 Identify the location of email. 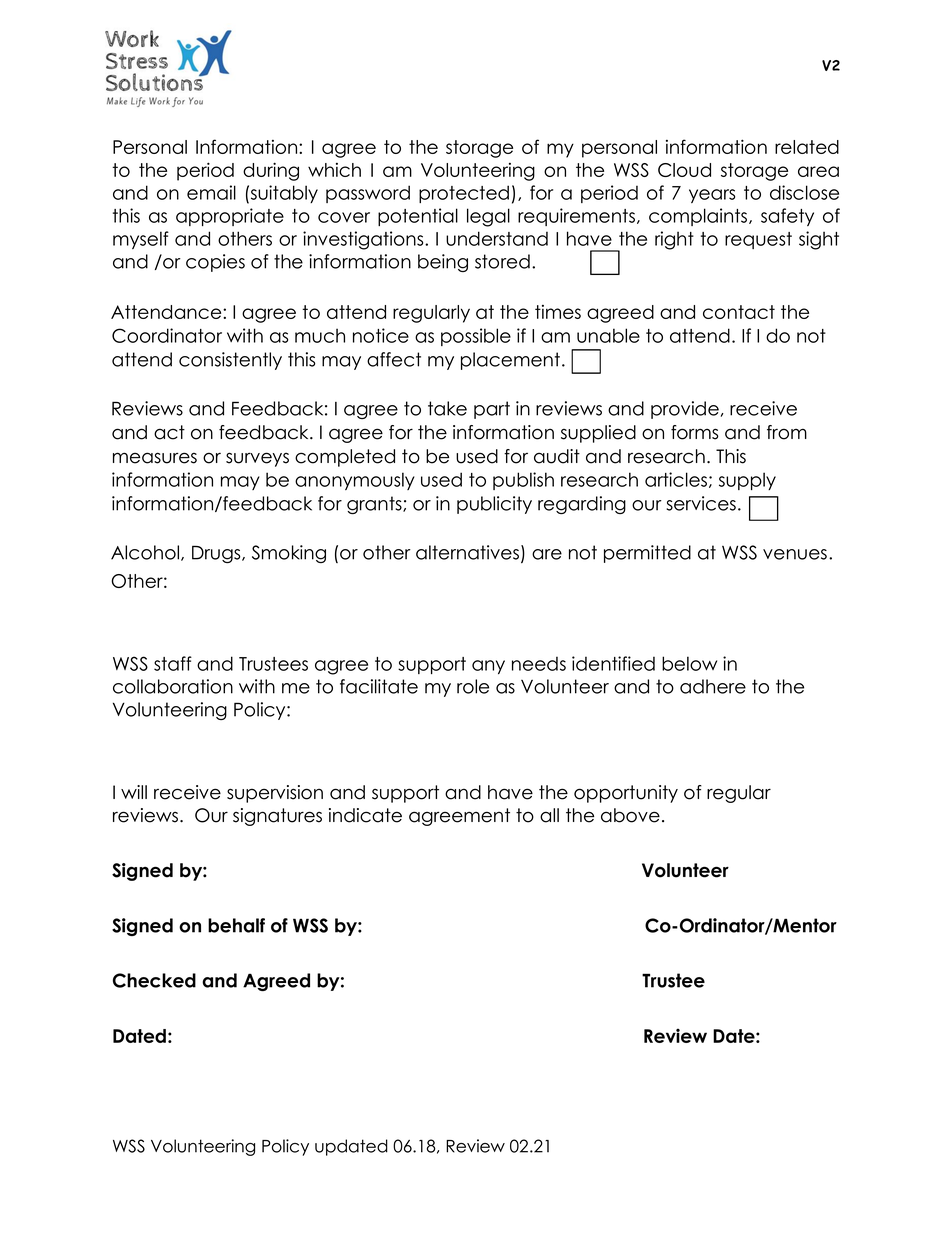
(211, 192).
